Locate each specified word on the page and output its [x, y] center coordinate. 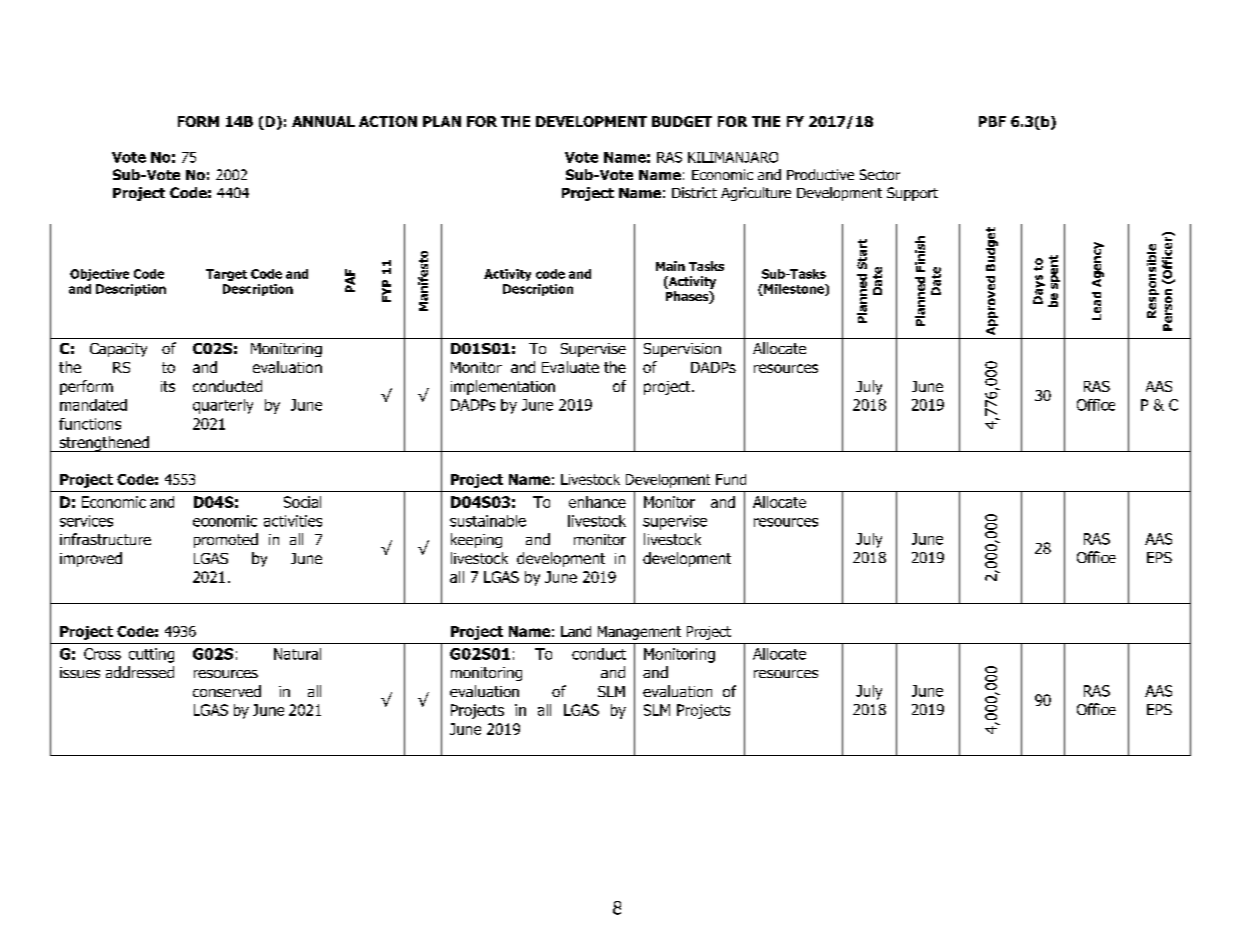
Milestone [794, 290]
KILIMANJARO [733, 157]
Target [226, 275]
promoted [226, 540]
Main [670, 266]
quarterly [223, 406]
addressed [140, 672]
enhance [597, 502]
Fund [731, 479]
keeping [476, 540]
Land [576, 631]
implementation [503, 387]
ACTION [388, 121]
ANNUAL [323, 121]
